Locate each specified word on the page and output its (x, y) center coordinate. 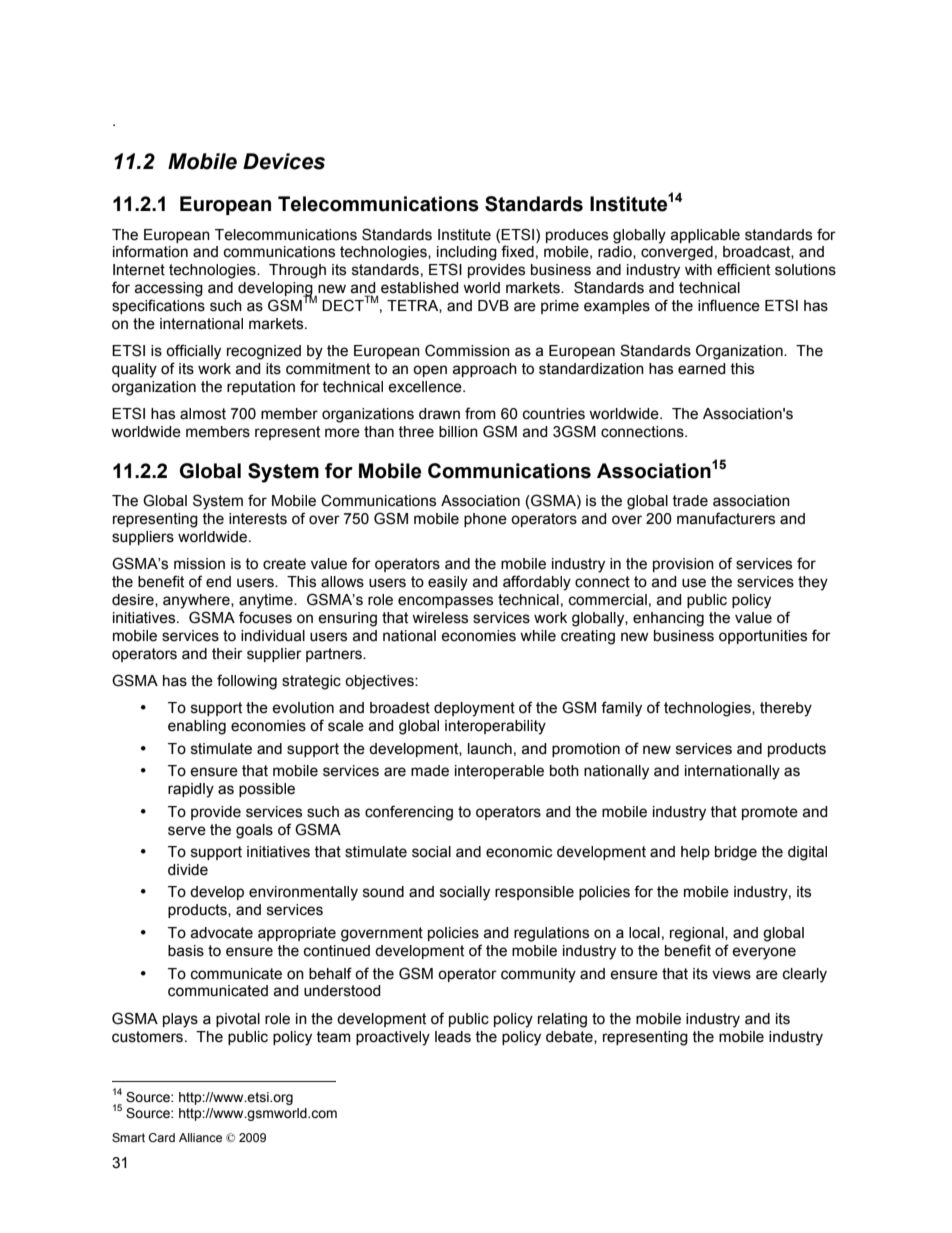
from (480, 413)
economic (519, 852)
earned (702, 369)
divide (188, 870)
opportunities (763, 637)
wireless (440, 618)
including (467, 253)
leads (453, 1037)
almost (203, 414)
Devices (284, 161)
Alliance (200, 1137)
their (227, 654)
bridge (736, 853)
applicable (705, 236)
